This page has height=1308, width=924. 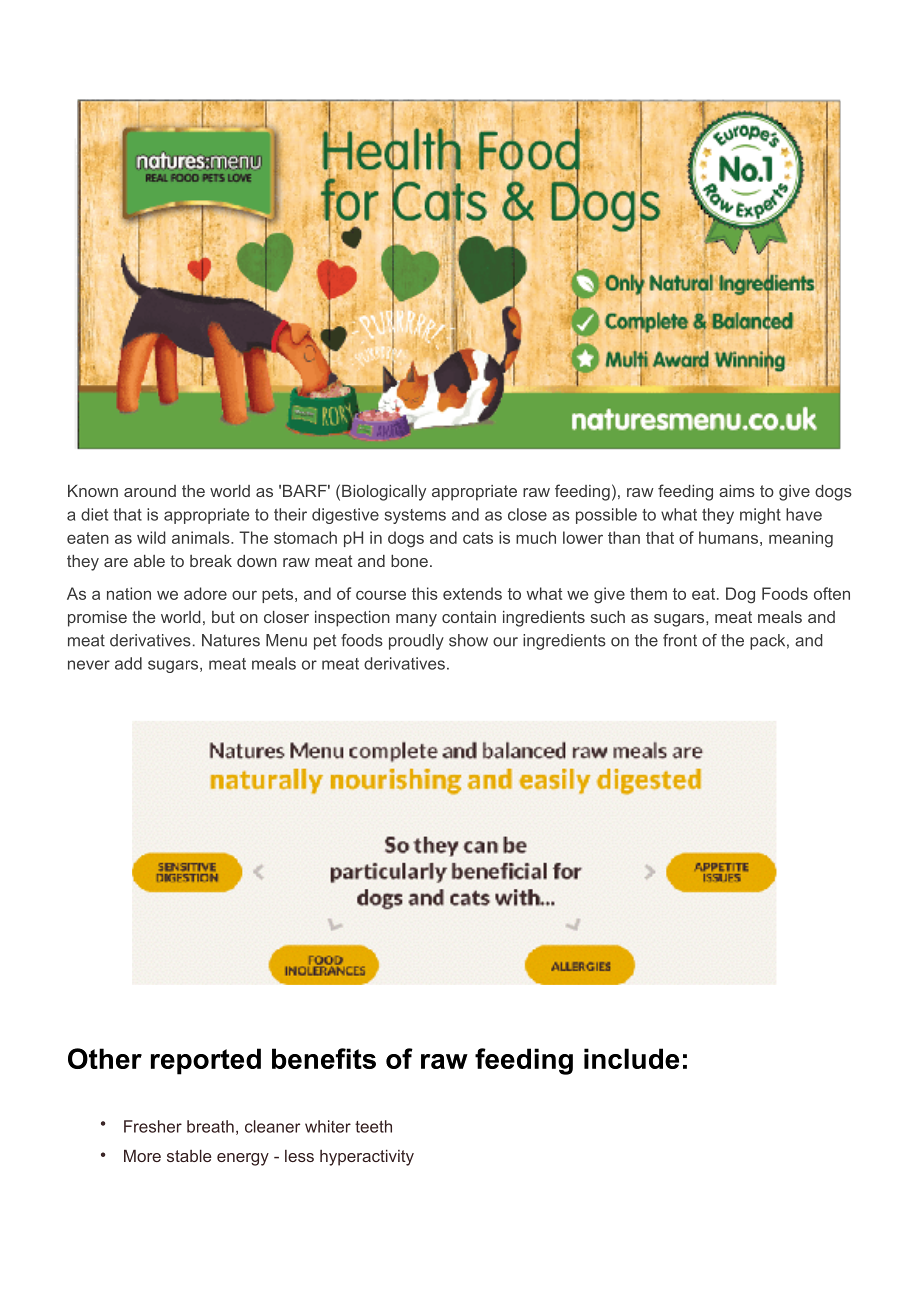 I want to click on Other, so click(x=105, y=1058).
